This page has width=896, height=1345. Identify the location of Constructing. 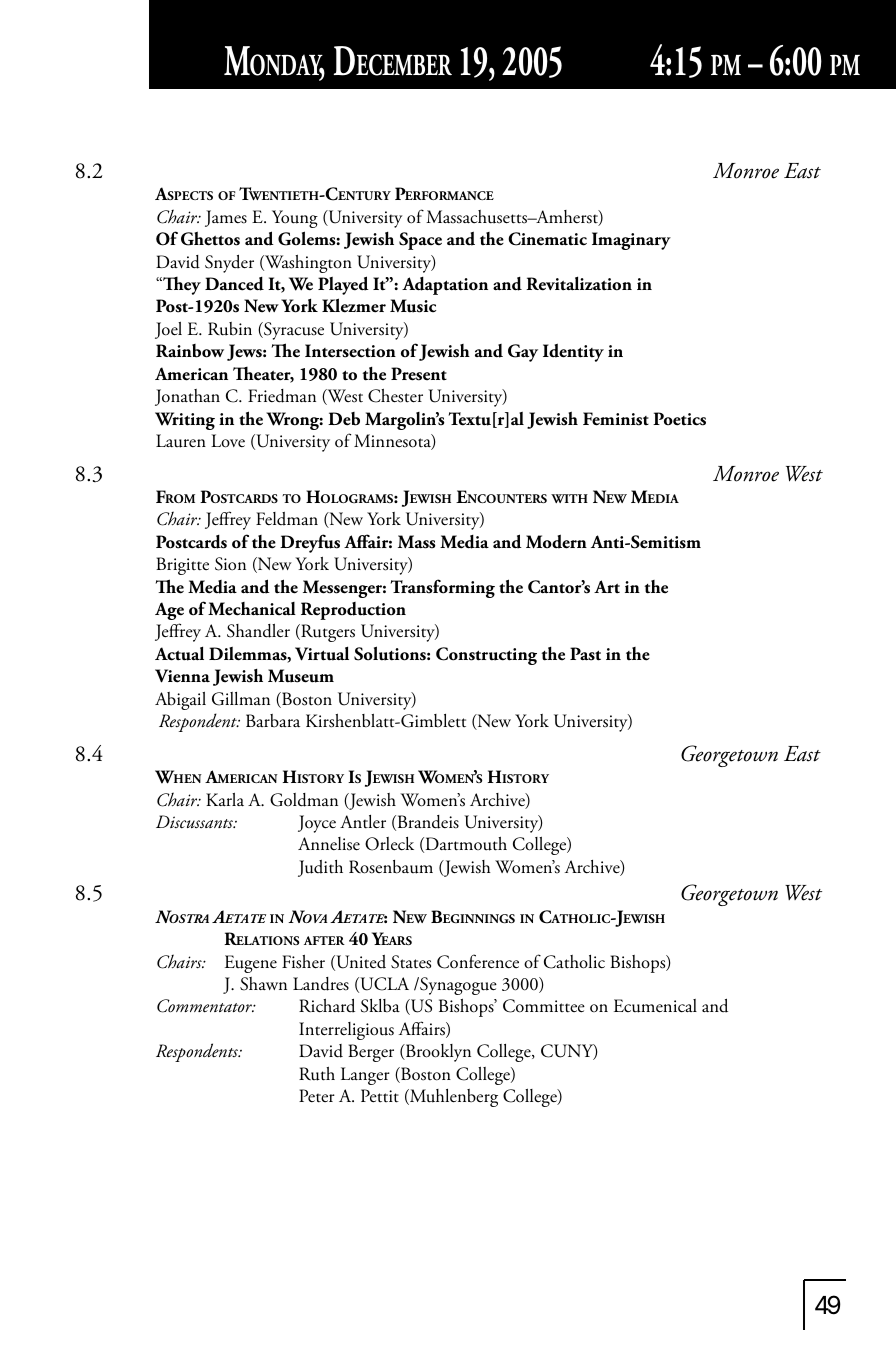
(486, 656).
